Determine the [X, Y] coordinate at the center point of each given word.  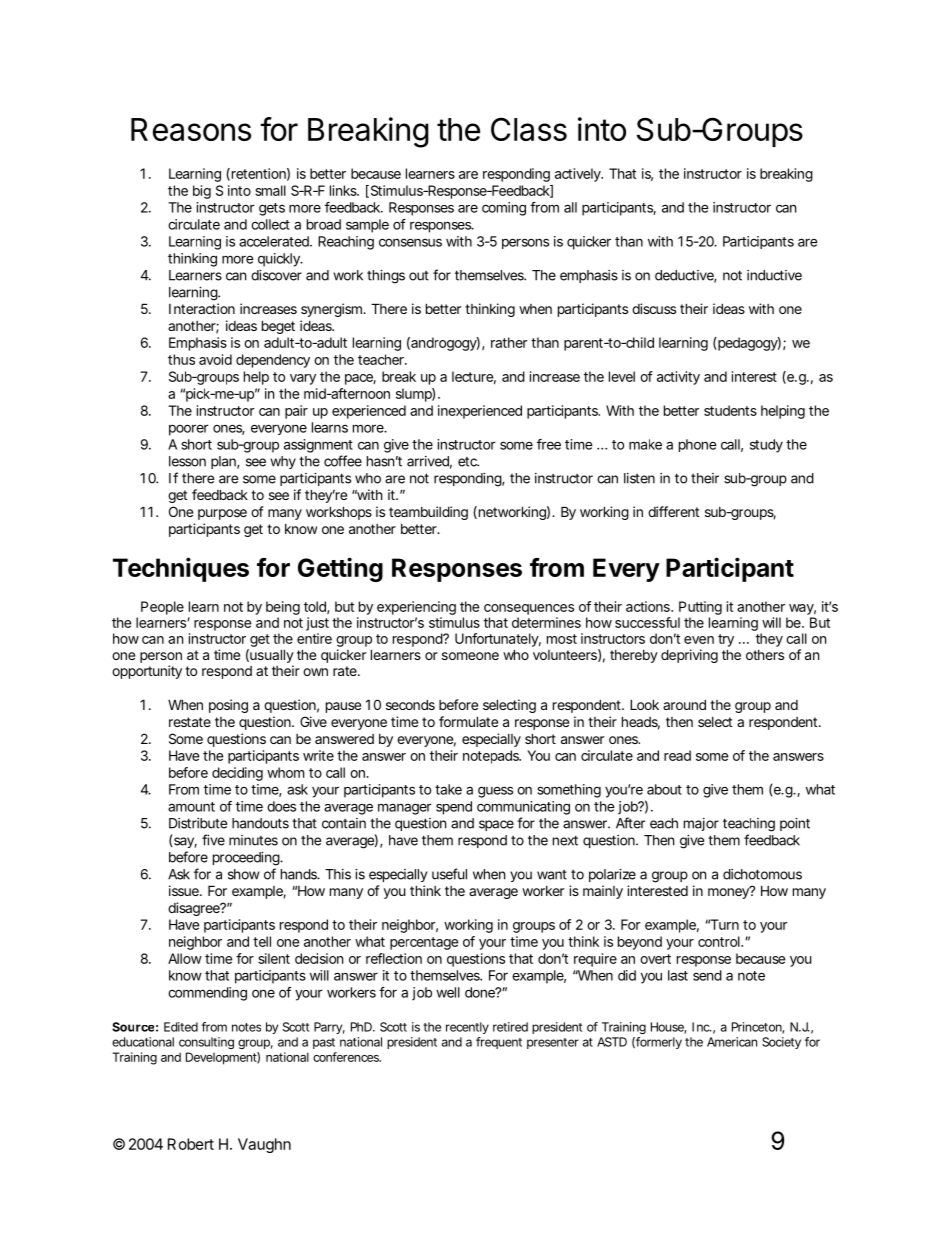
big [202, 192]
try [726, 640]
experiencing [416, 608]
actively [579, 175]
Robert [191, 1144]
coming [504, 209]
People [162, 608]
